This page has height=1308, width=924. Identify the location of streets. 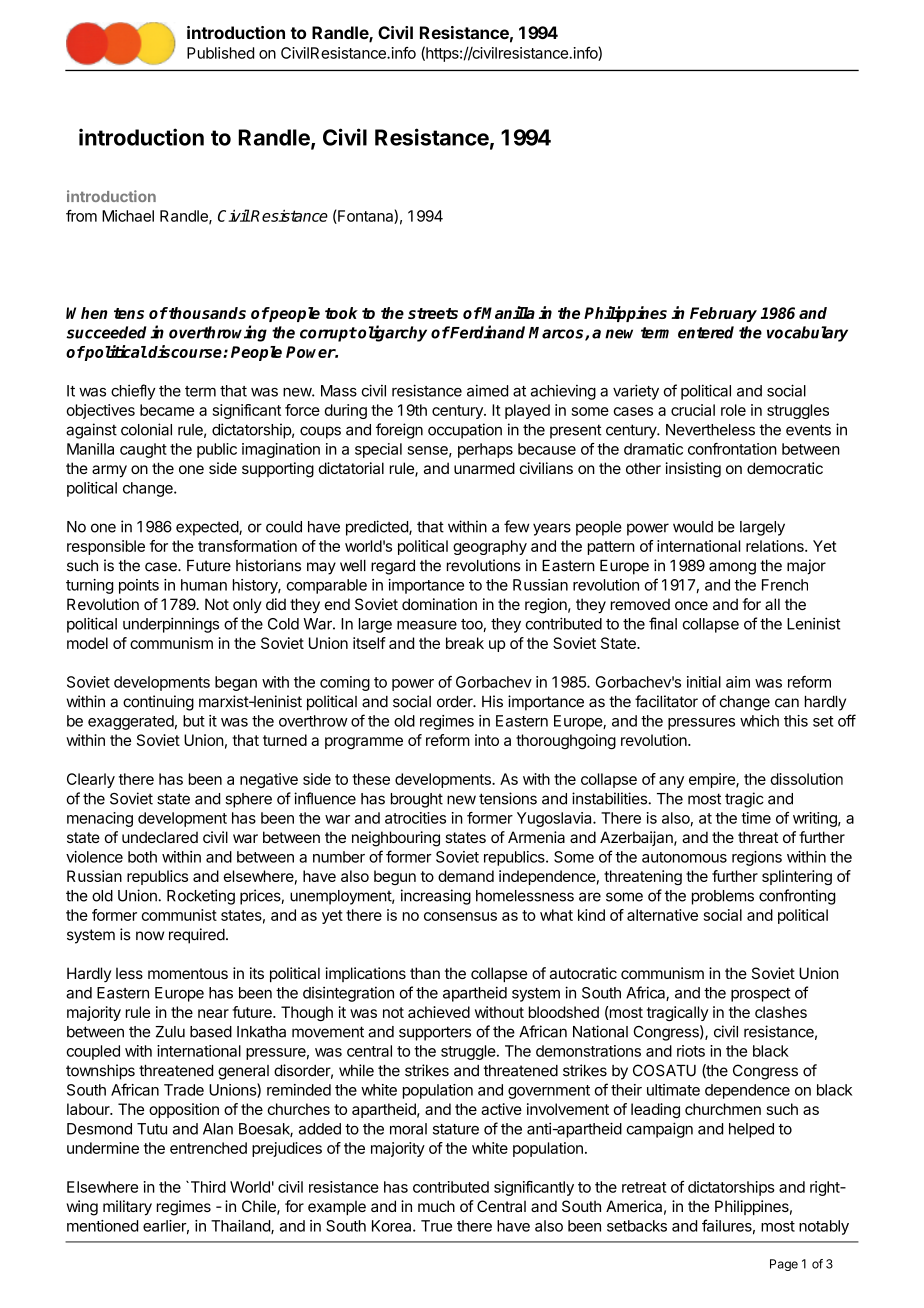
(433, 313).
